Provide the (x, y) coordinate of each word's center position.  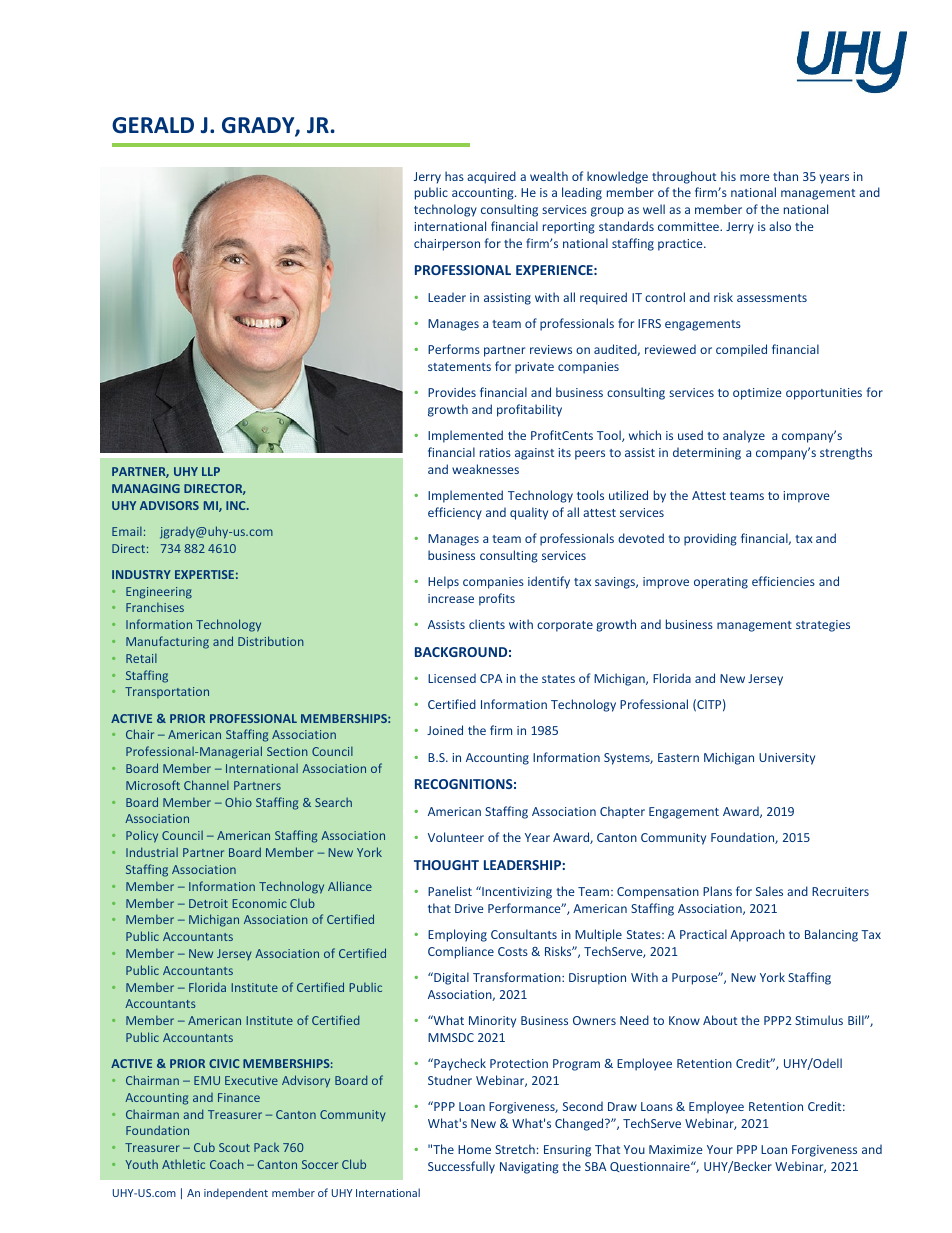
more (754, 177)
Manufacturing (167, 642)
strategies (823, 626)
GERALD (153, 125)
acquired (491, 177)
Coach (227, 1164)
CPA (491, 678)
